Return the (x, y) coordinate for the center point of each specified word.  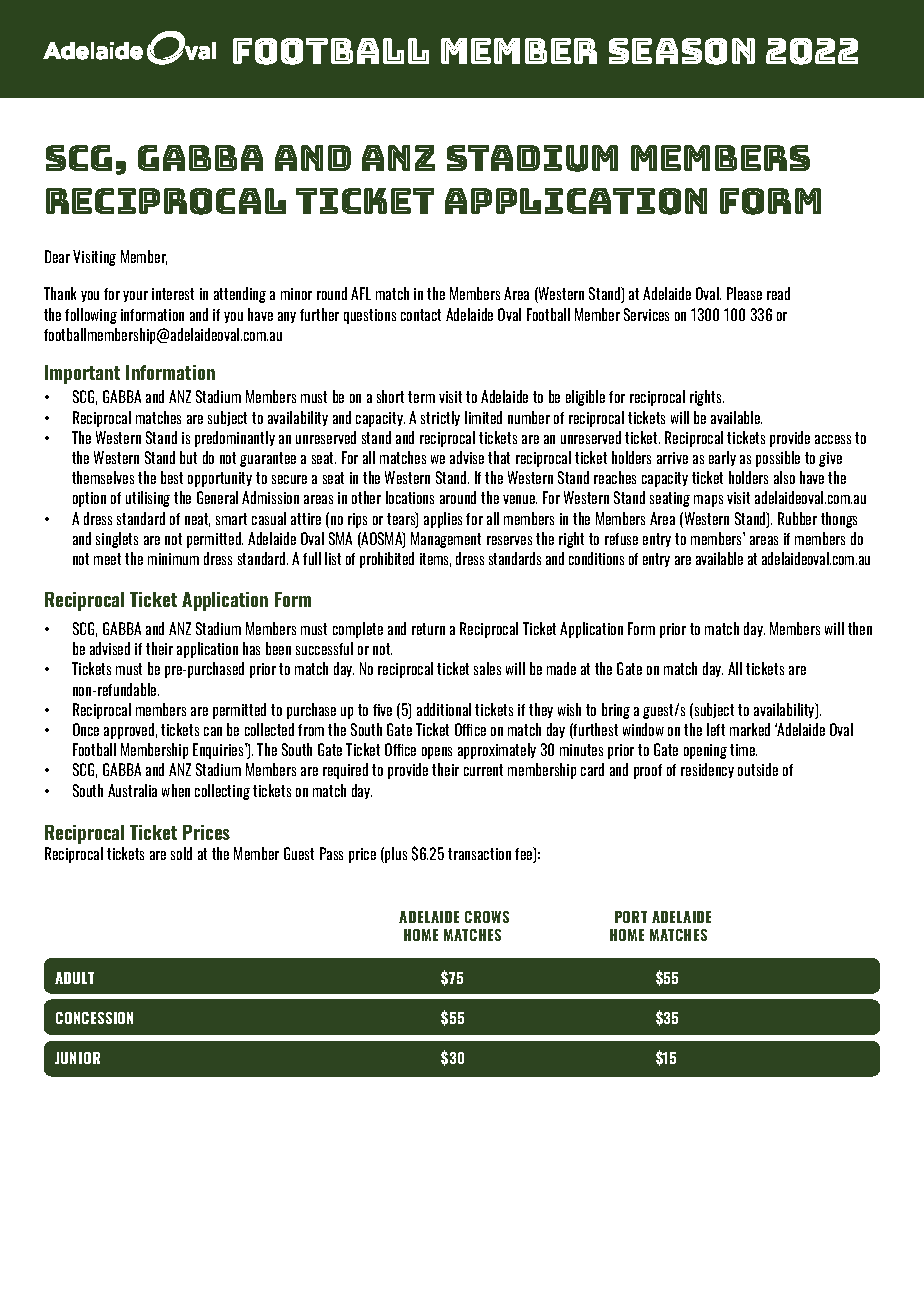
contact (421, 315)
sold (181, 853)
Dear (57, 256)
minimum (173, 559)
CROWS (487, 917)
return (428, 629)
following (91, 316)
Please (744, 293)
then (860, 628)
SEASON (682, 51)
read (778, 293)
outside (758, 769)
